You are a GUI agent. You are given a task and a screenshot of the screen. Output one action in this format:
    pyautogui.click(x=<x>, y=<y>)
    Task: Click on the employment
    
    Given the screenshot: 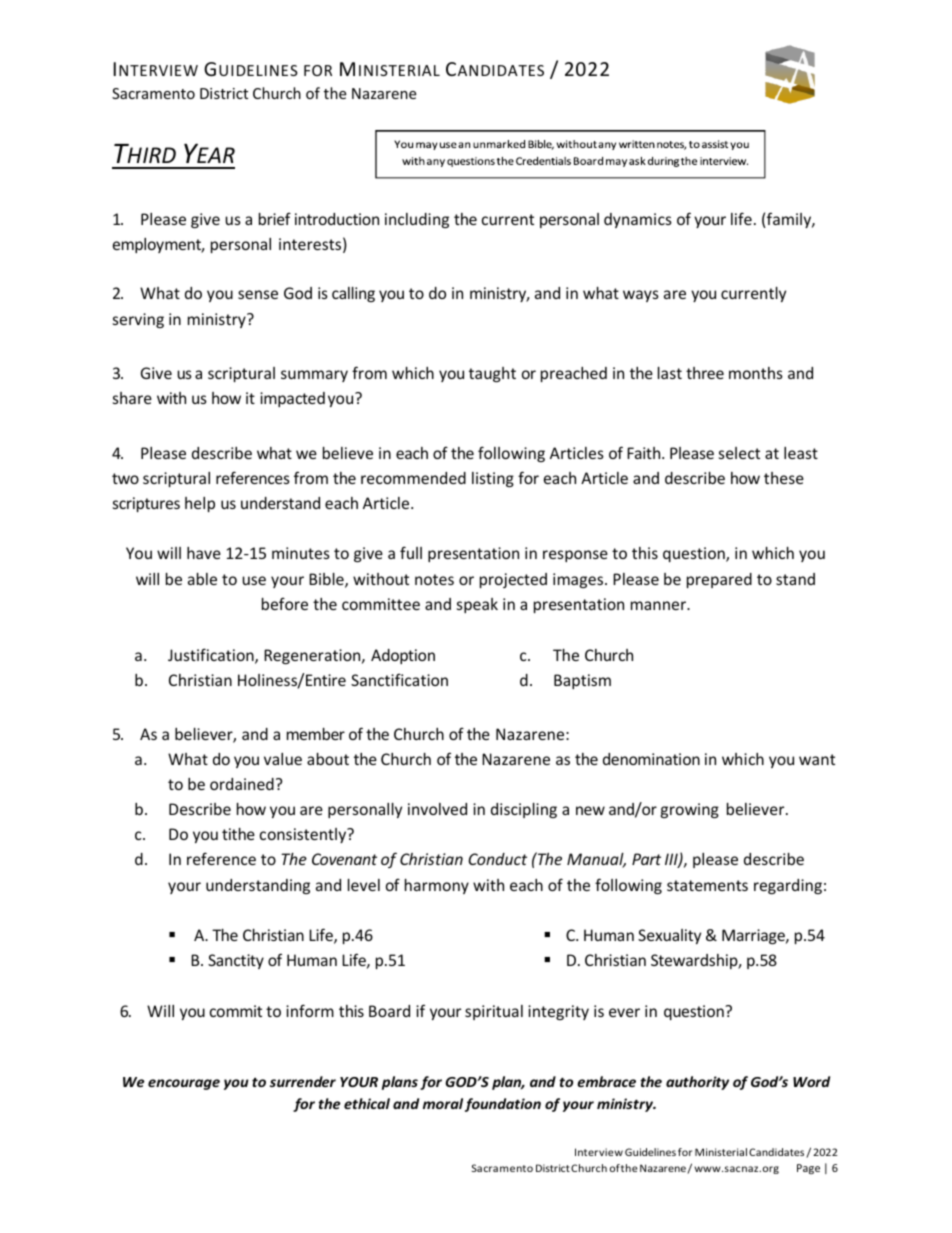 What is the action you would take?
    pyautogui.click(x=158, y=245)
